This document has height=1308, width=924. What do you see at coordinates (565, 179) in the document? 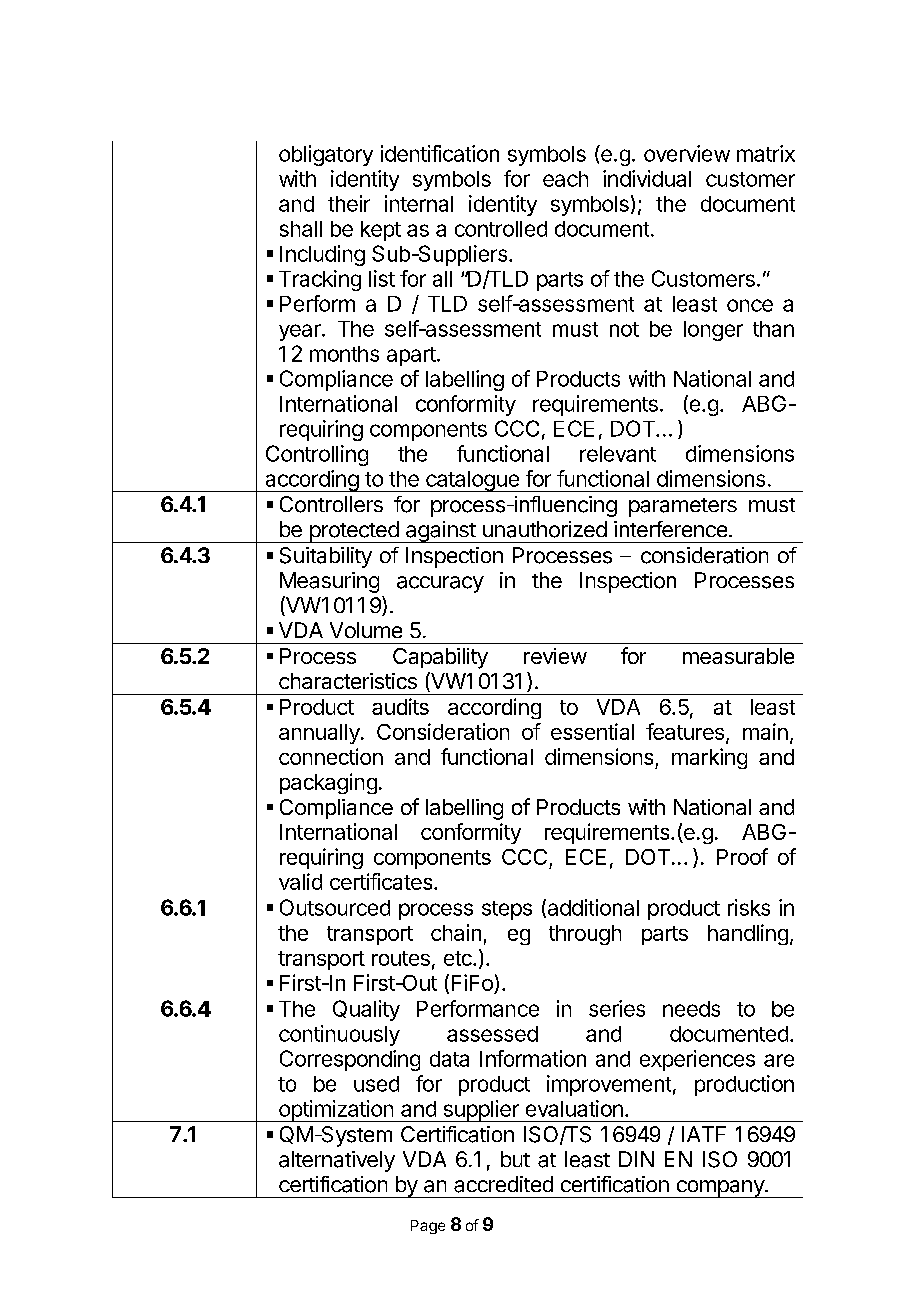
I see `each` at bounding box center [565, 179].
